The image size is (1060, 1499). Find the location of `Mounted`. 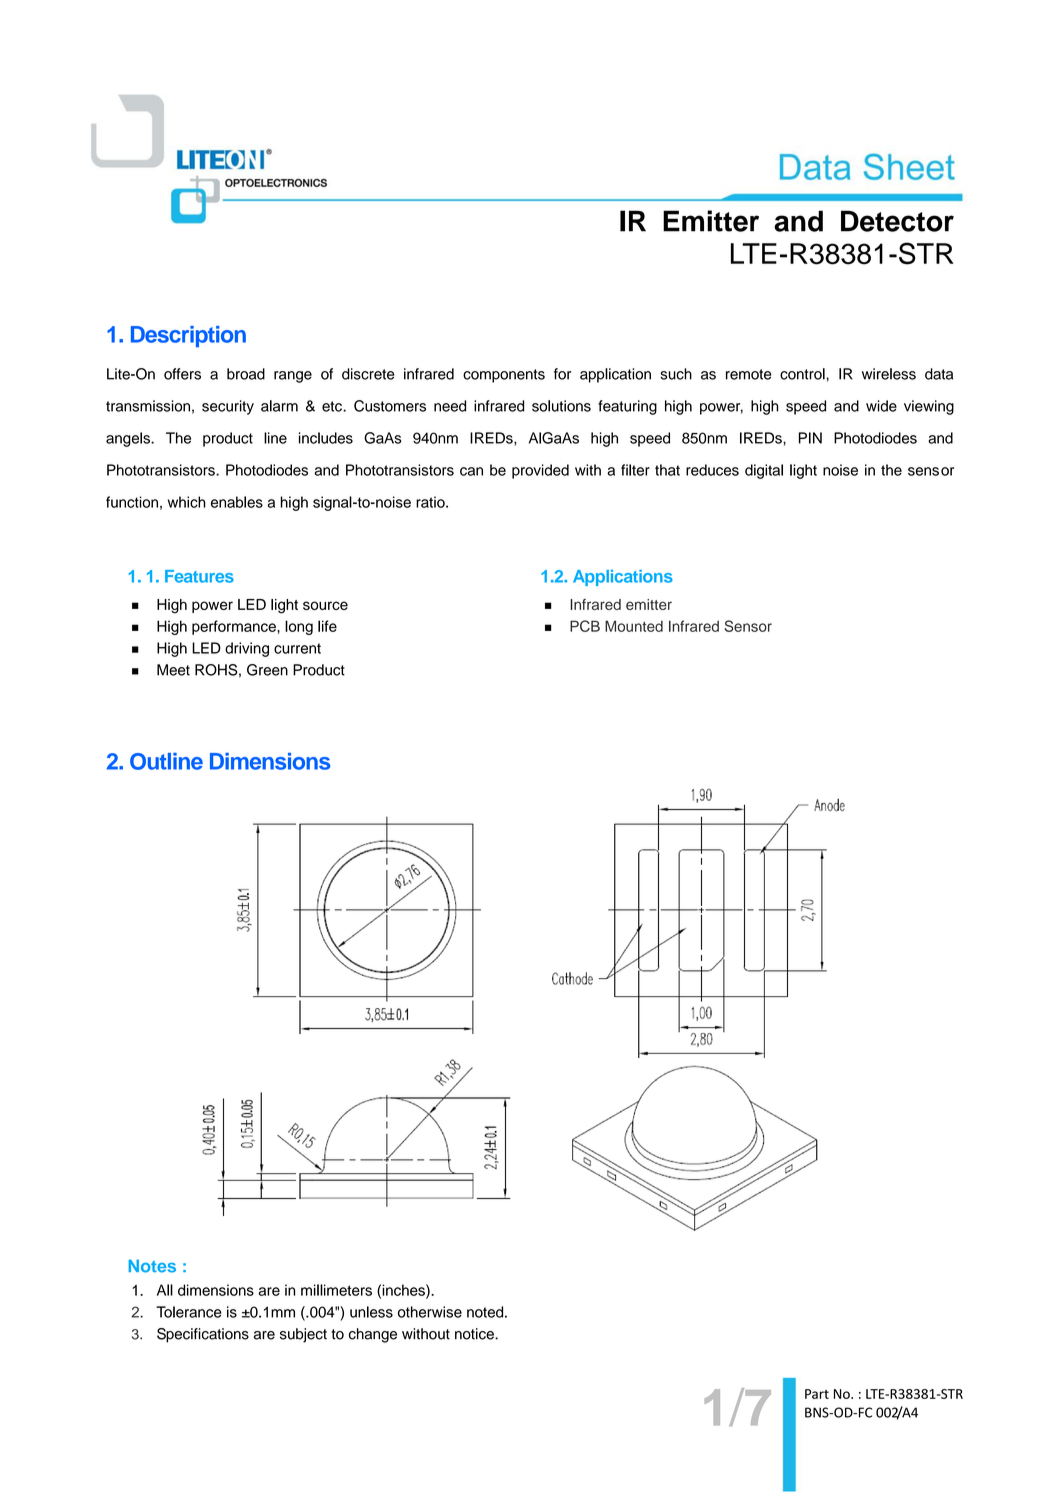

Mounted is located at coordinates (634, 626).
